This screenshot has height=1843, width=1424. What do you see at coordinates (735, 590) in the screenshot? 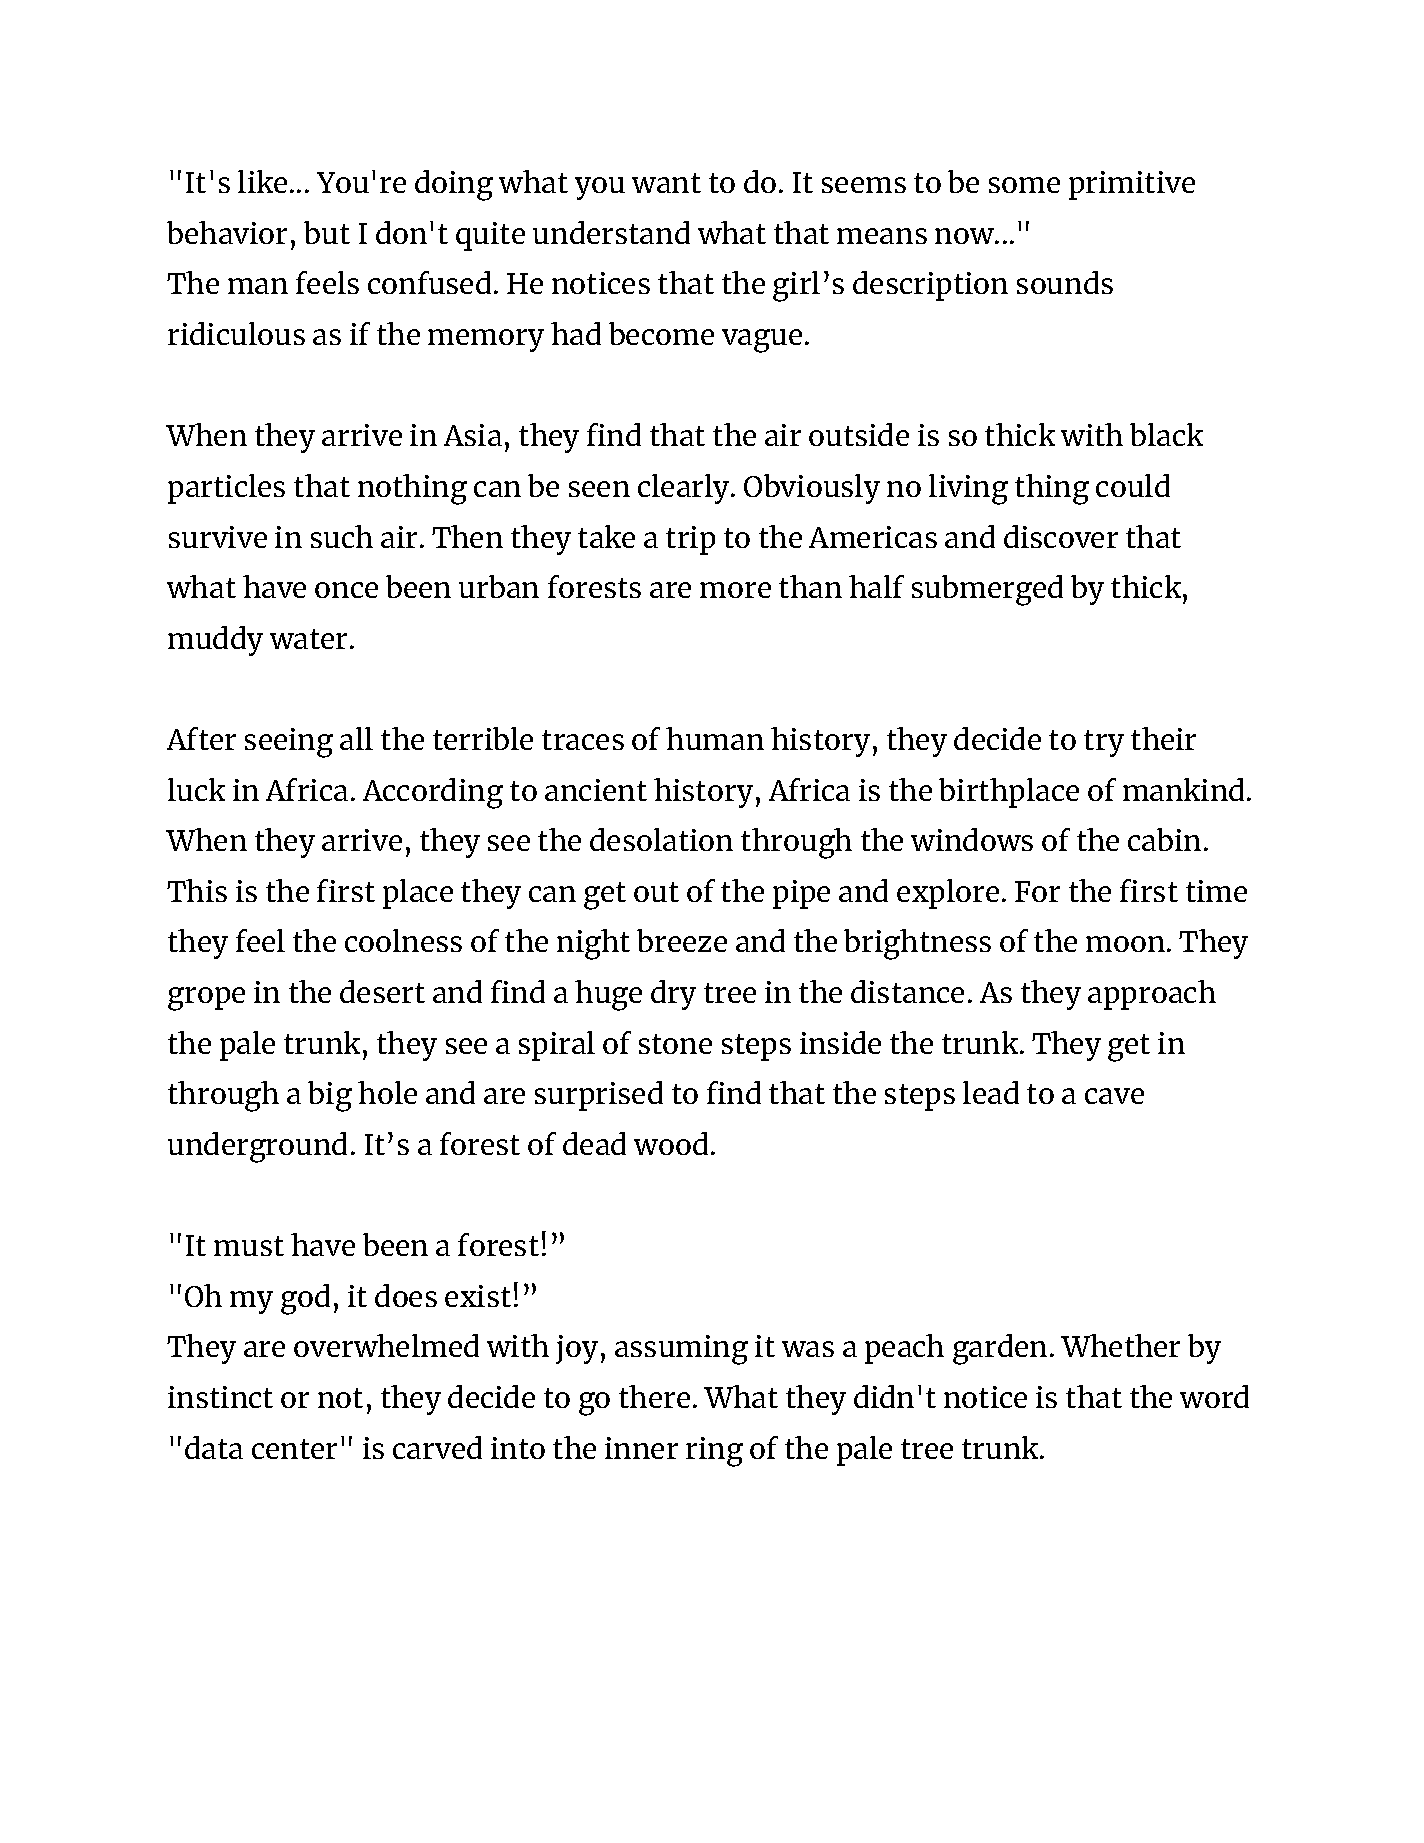
I see `more` at bounding box center [735, 590].
